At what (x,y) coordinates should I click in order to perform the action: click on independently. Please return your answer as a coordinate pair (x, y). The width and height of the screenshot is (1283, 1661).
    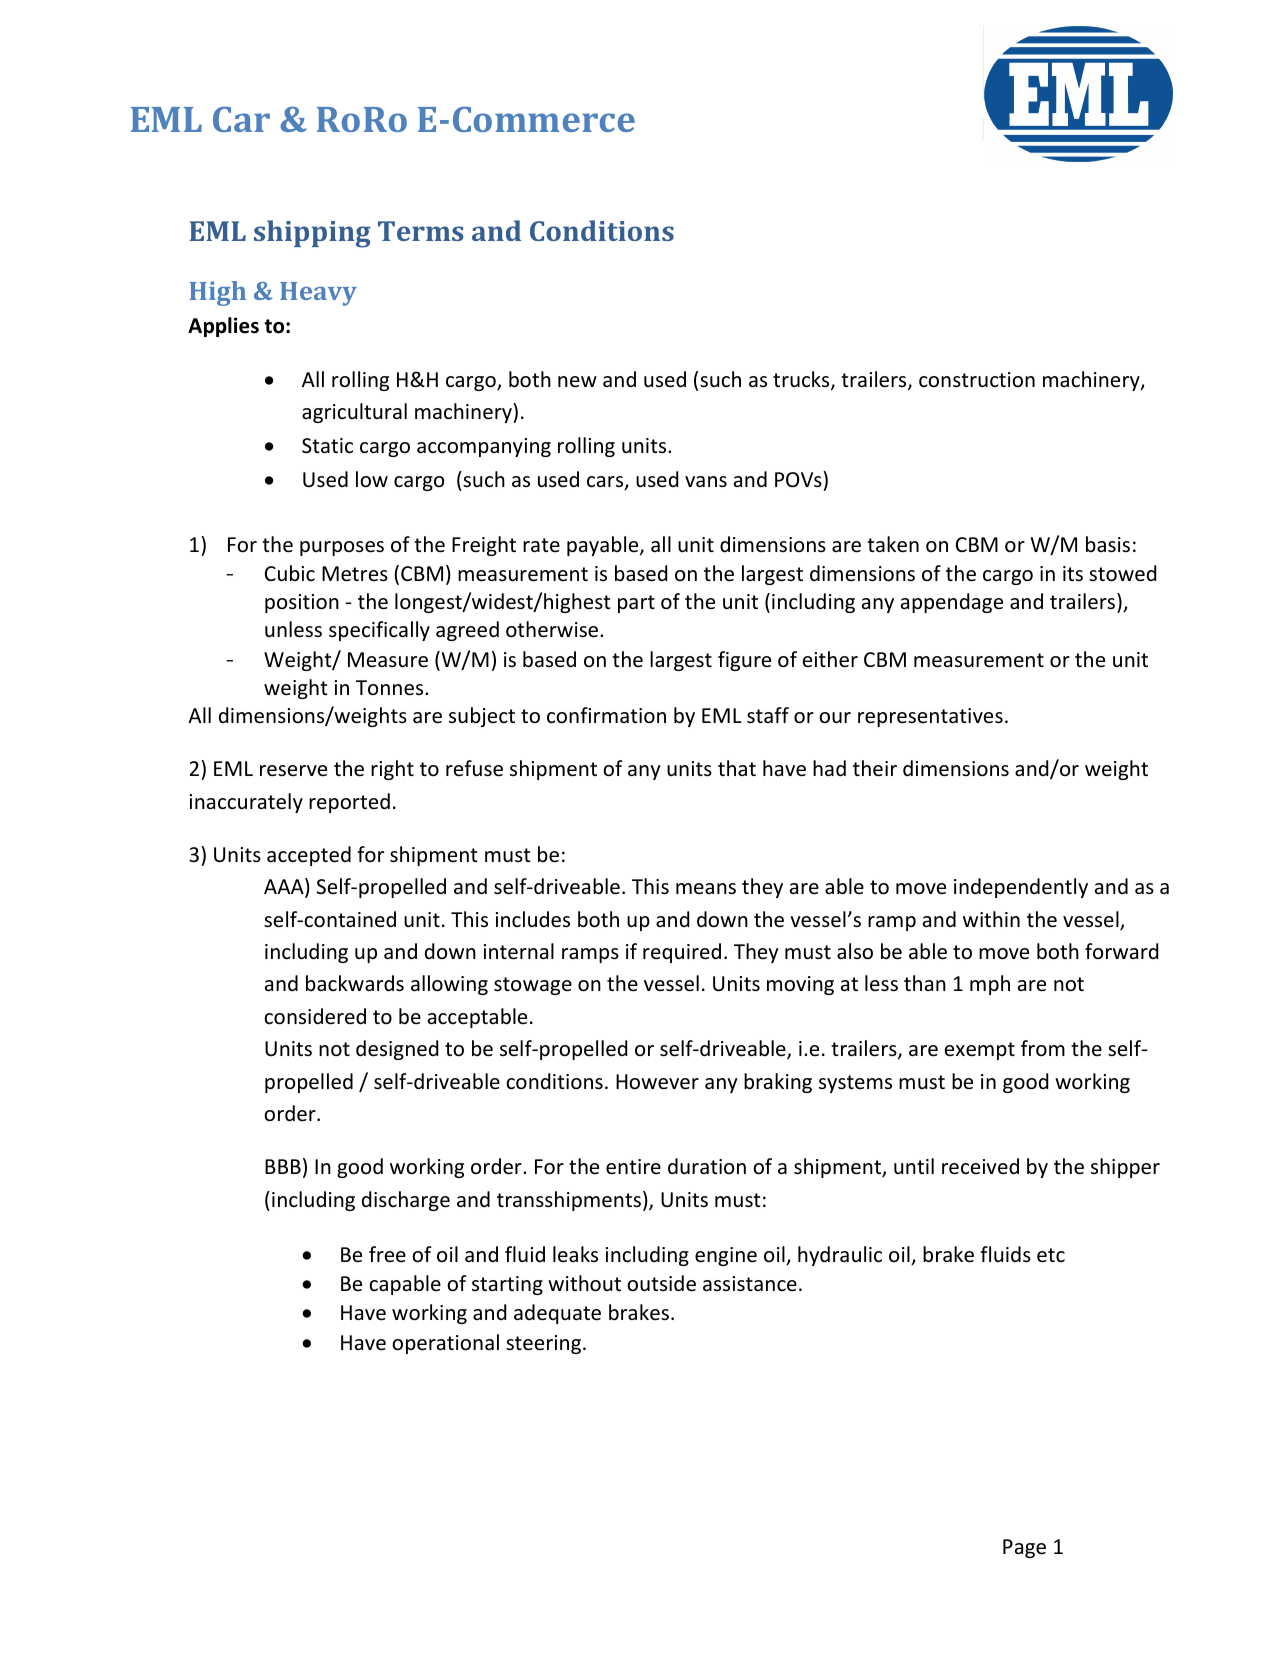
    Looking at the image, I should click on (1021, 888).
